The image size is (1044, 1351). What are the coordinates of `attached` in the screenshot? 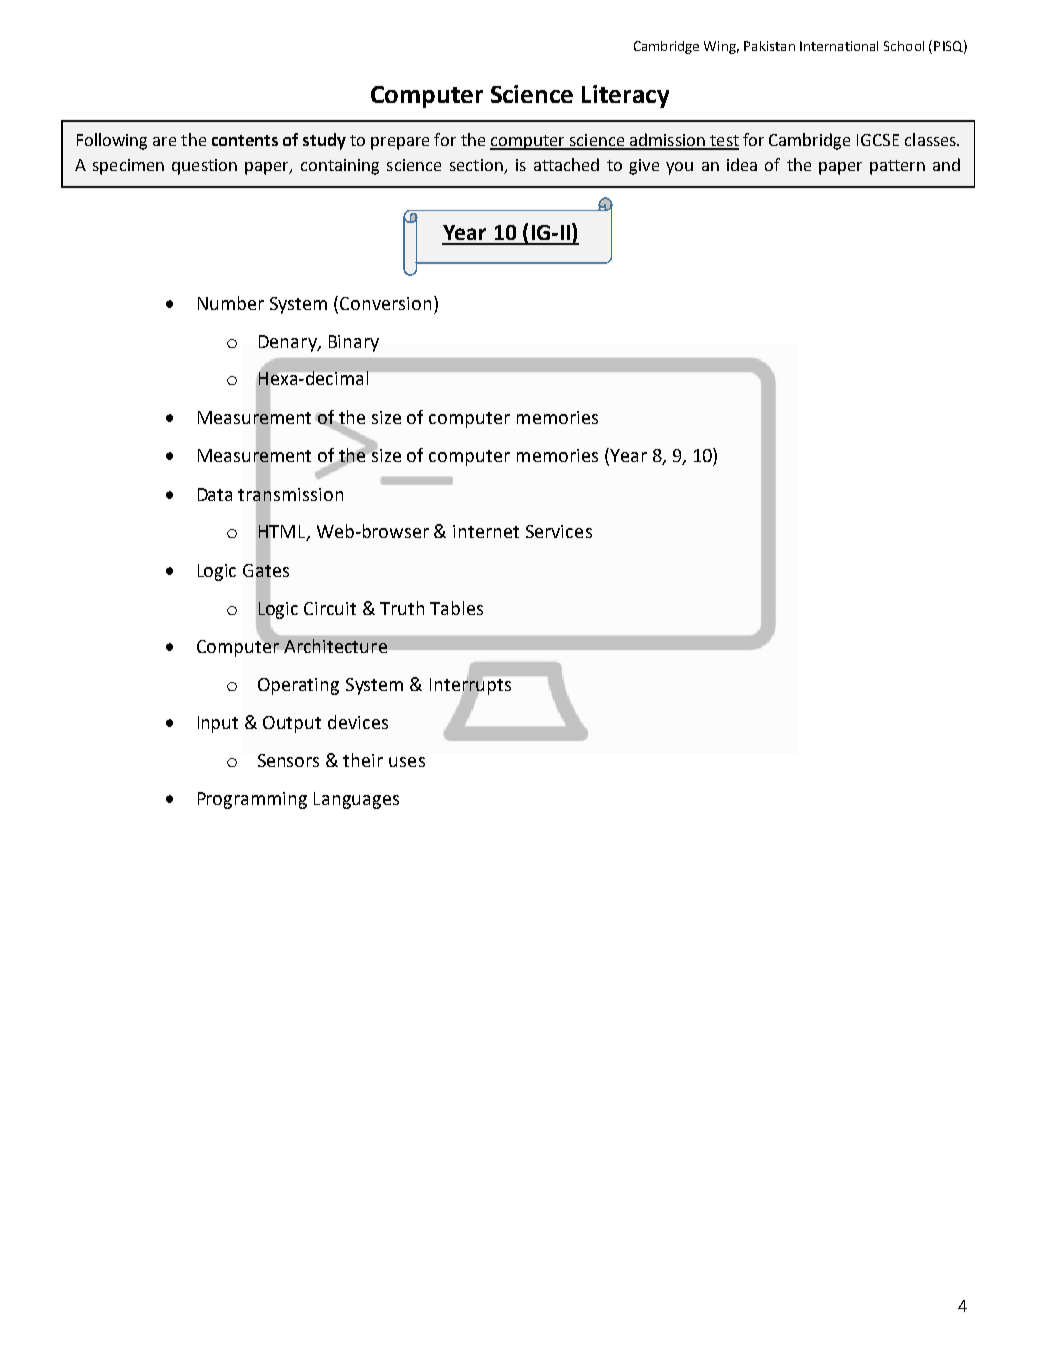 It's located at (566, 164).
